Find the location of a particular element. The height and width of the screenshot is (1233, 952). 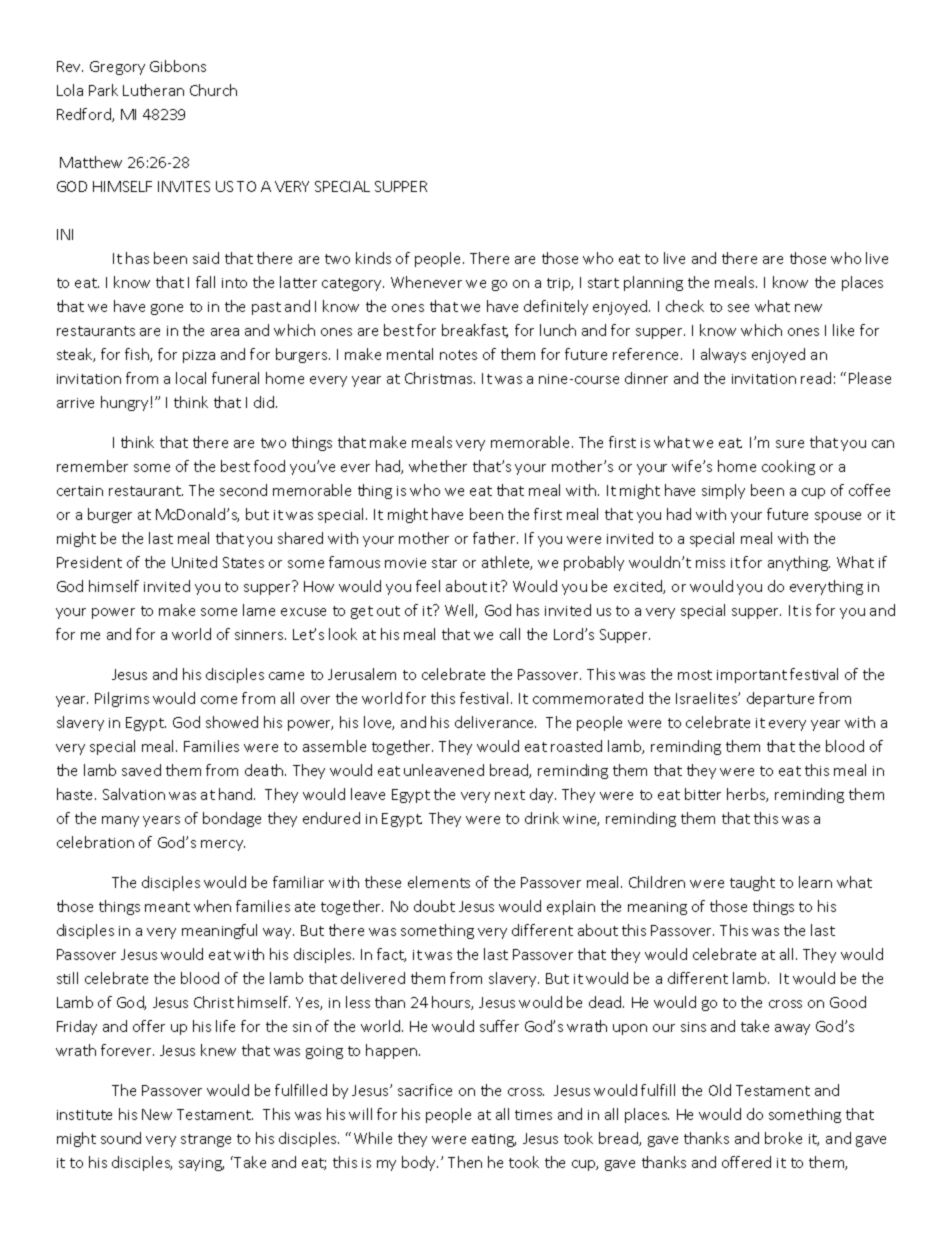

call is located at coordinates (510, 634).
